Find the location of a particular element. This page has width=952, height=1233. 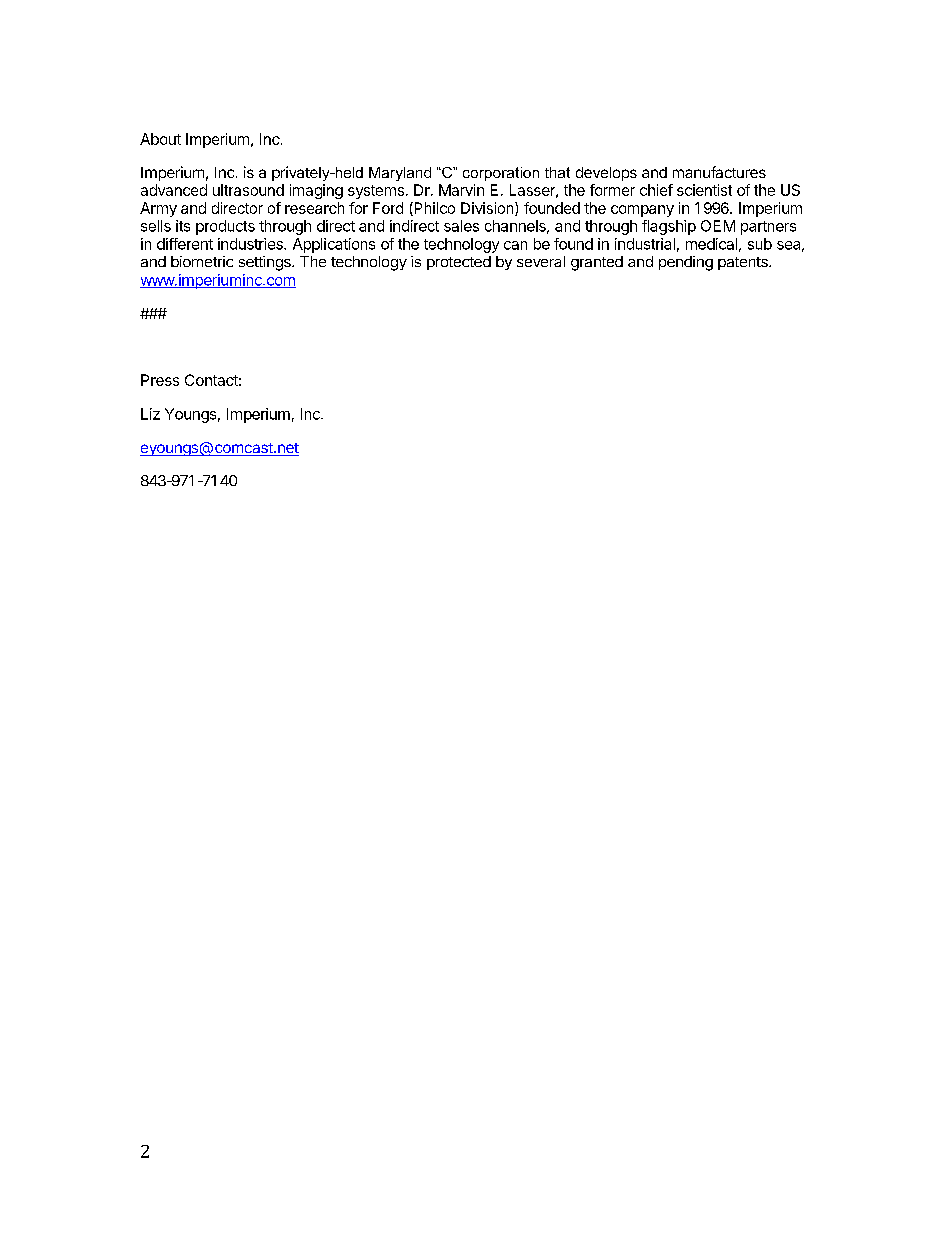

manufactures is located at coordinates (719, 172).
